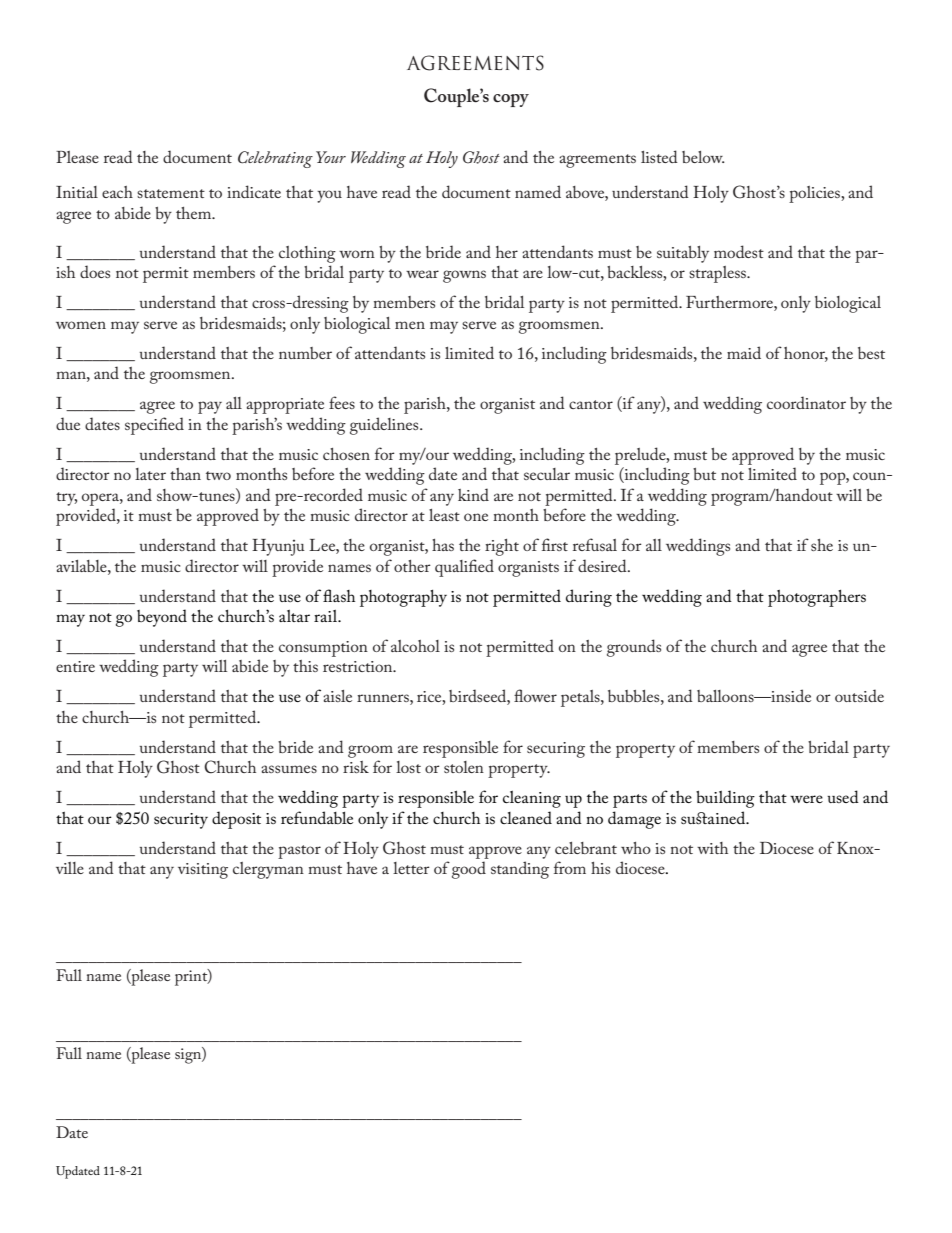 Image resolution: width=952 pixels, height=1233 pixels. What do you see at coordinates (81, 325) in the screenshot?
I see `women` at bounding box center [81, 325].
